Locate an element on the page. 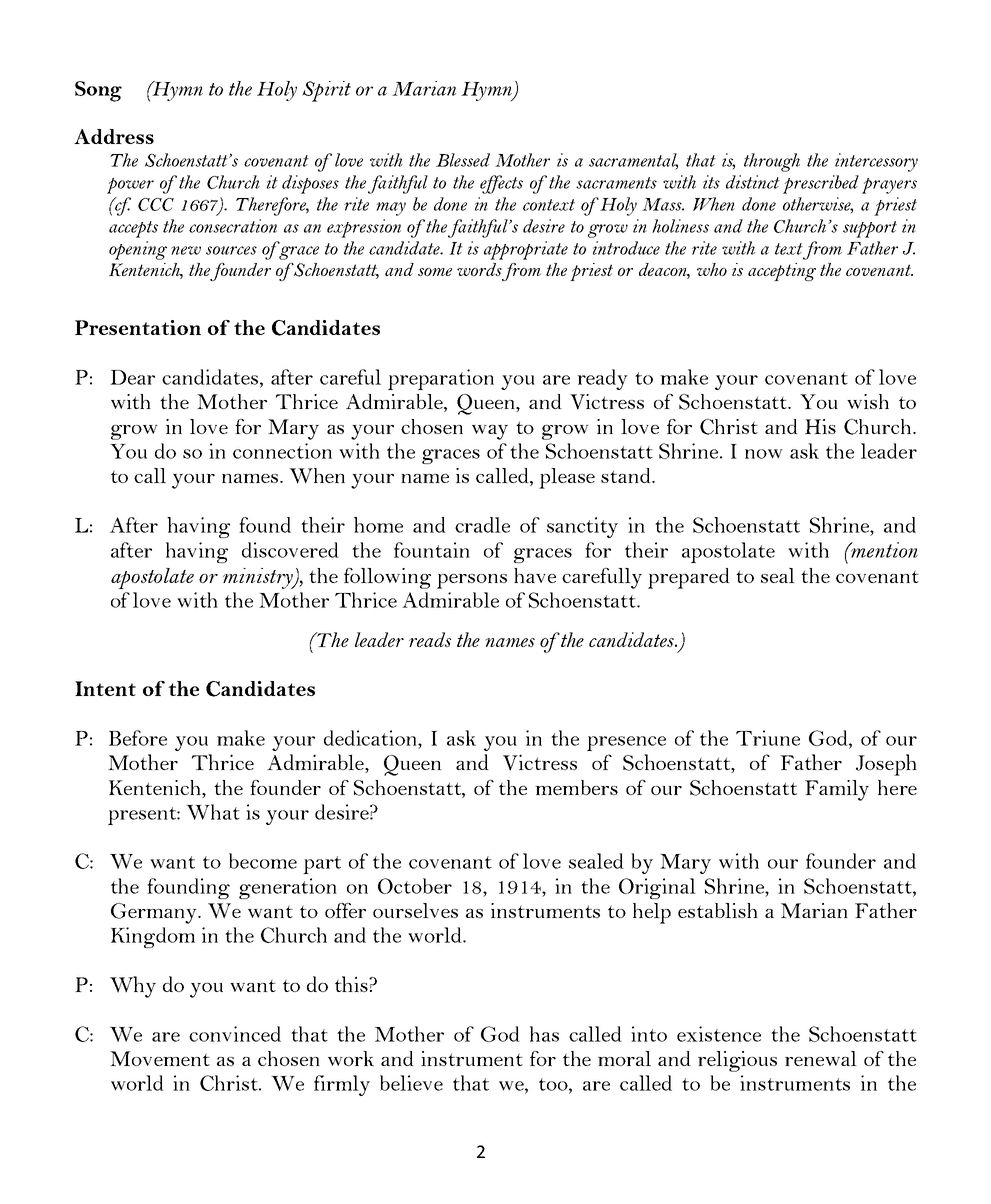 The image size is (991, 1204). Dear is located at coordinates (132, 377).
